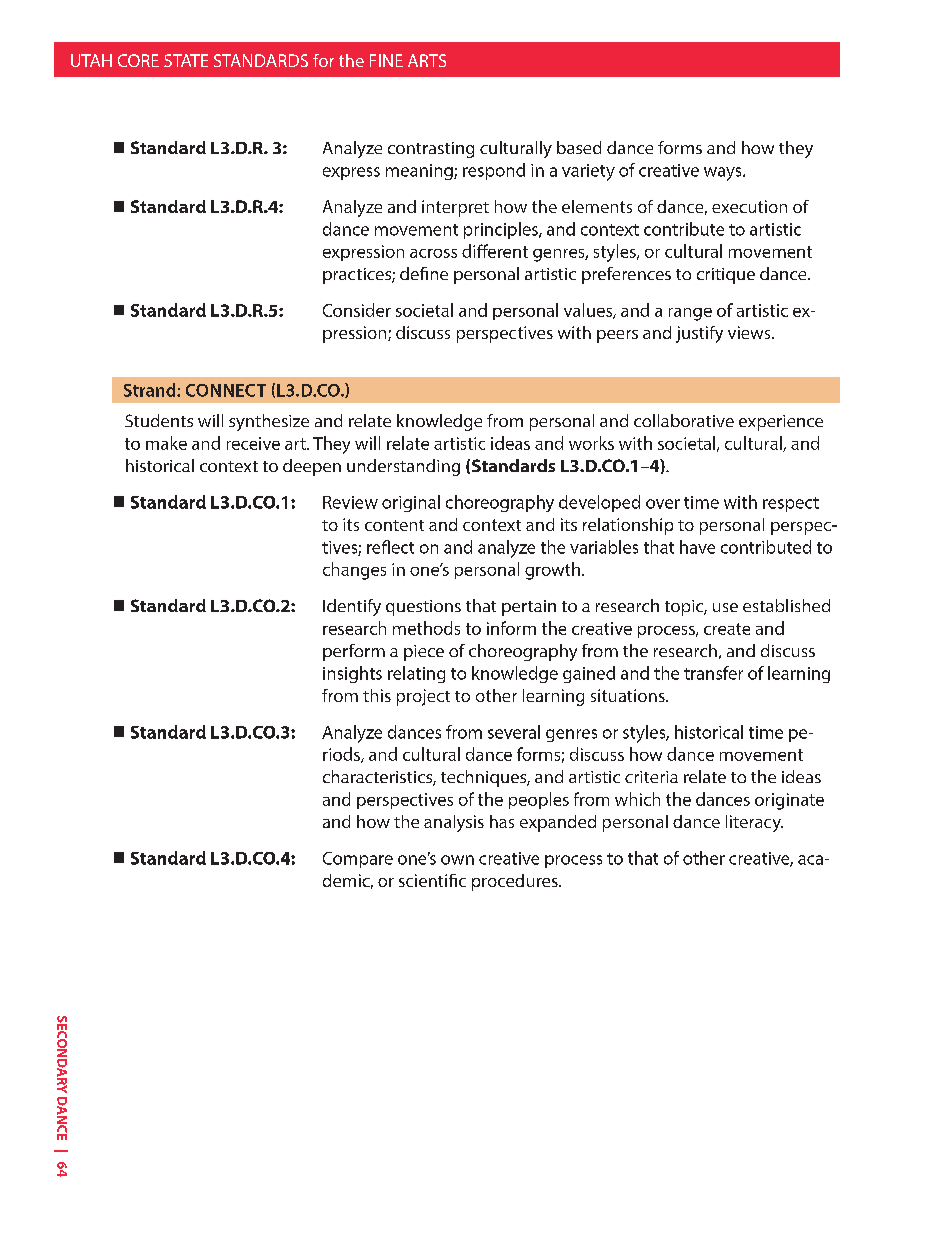  I want to click on STATE, so click(186, 60).
